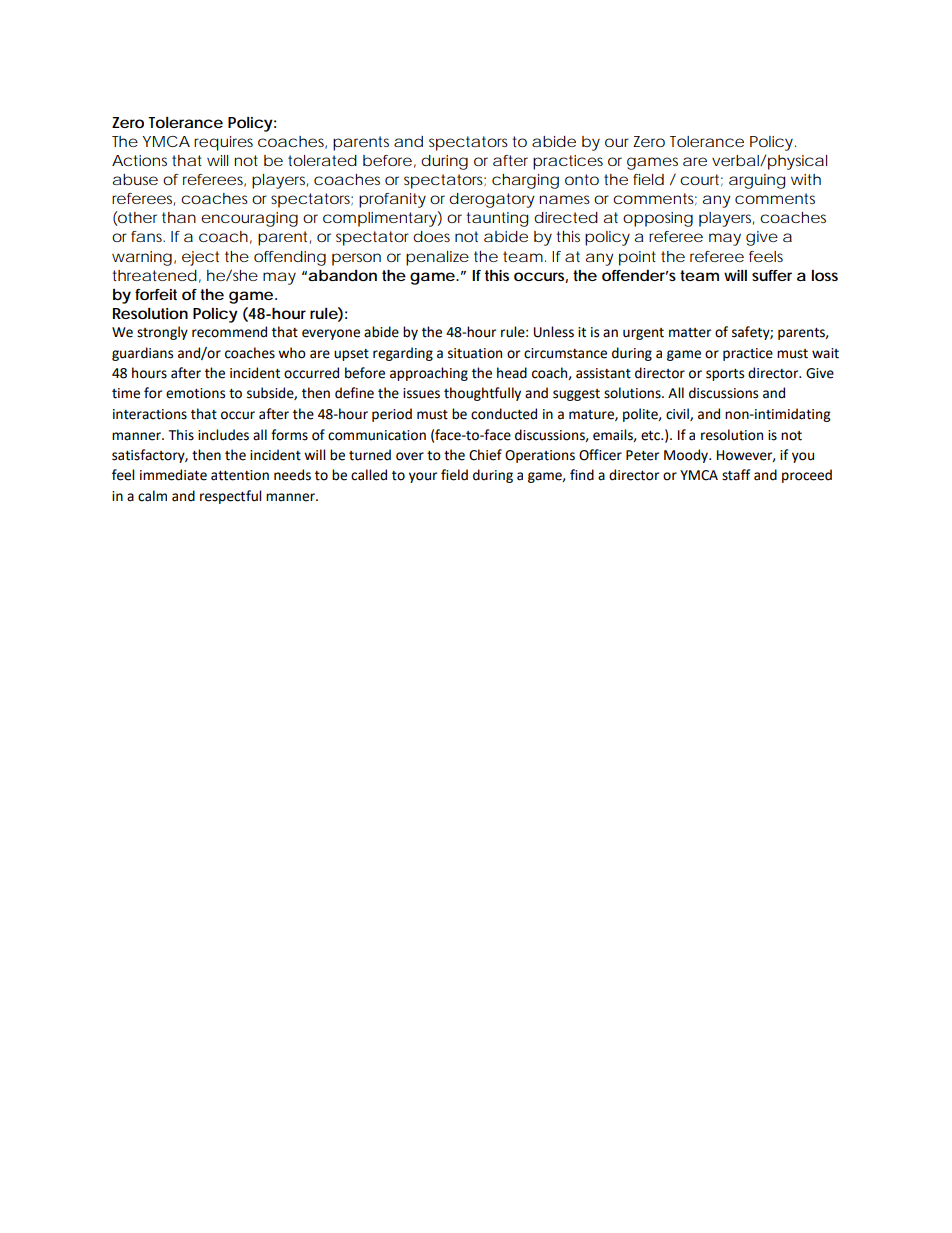  Describe the element at coordinates (475, 353) in the screenshot. I see `situation` at that location.
